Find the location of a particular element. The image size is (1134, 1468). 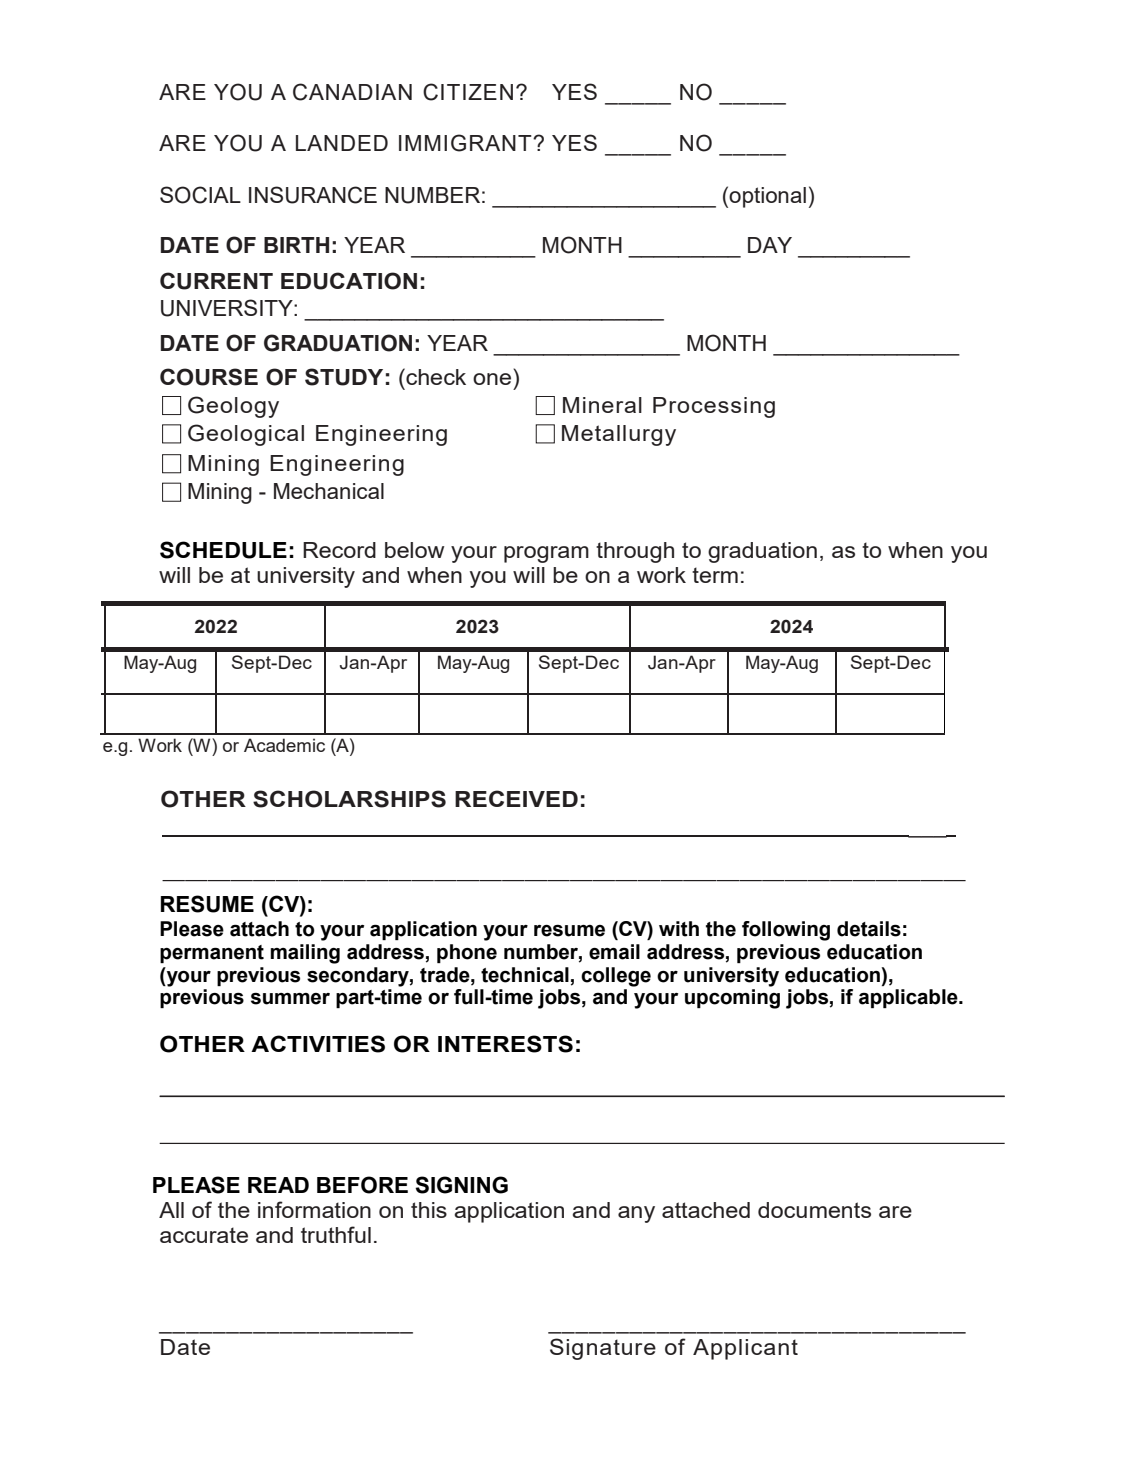

Academic is located at coordinates (284, 745).
